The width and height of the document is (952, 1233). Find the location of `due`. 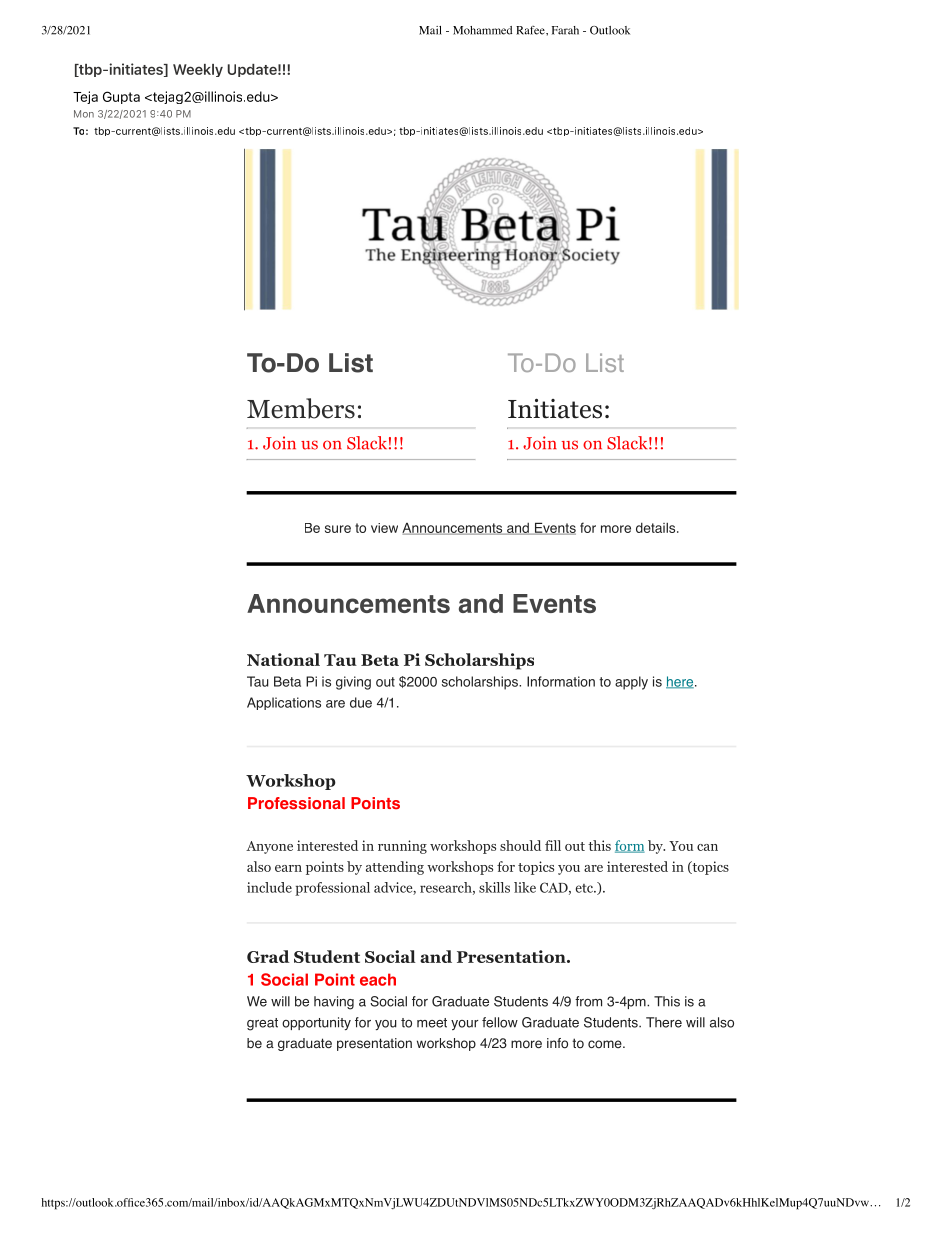

due is located at coordinates (361, 702).
